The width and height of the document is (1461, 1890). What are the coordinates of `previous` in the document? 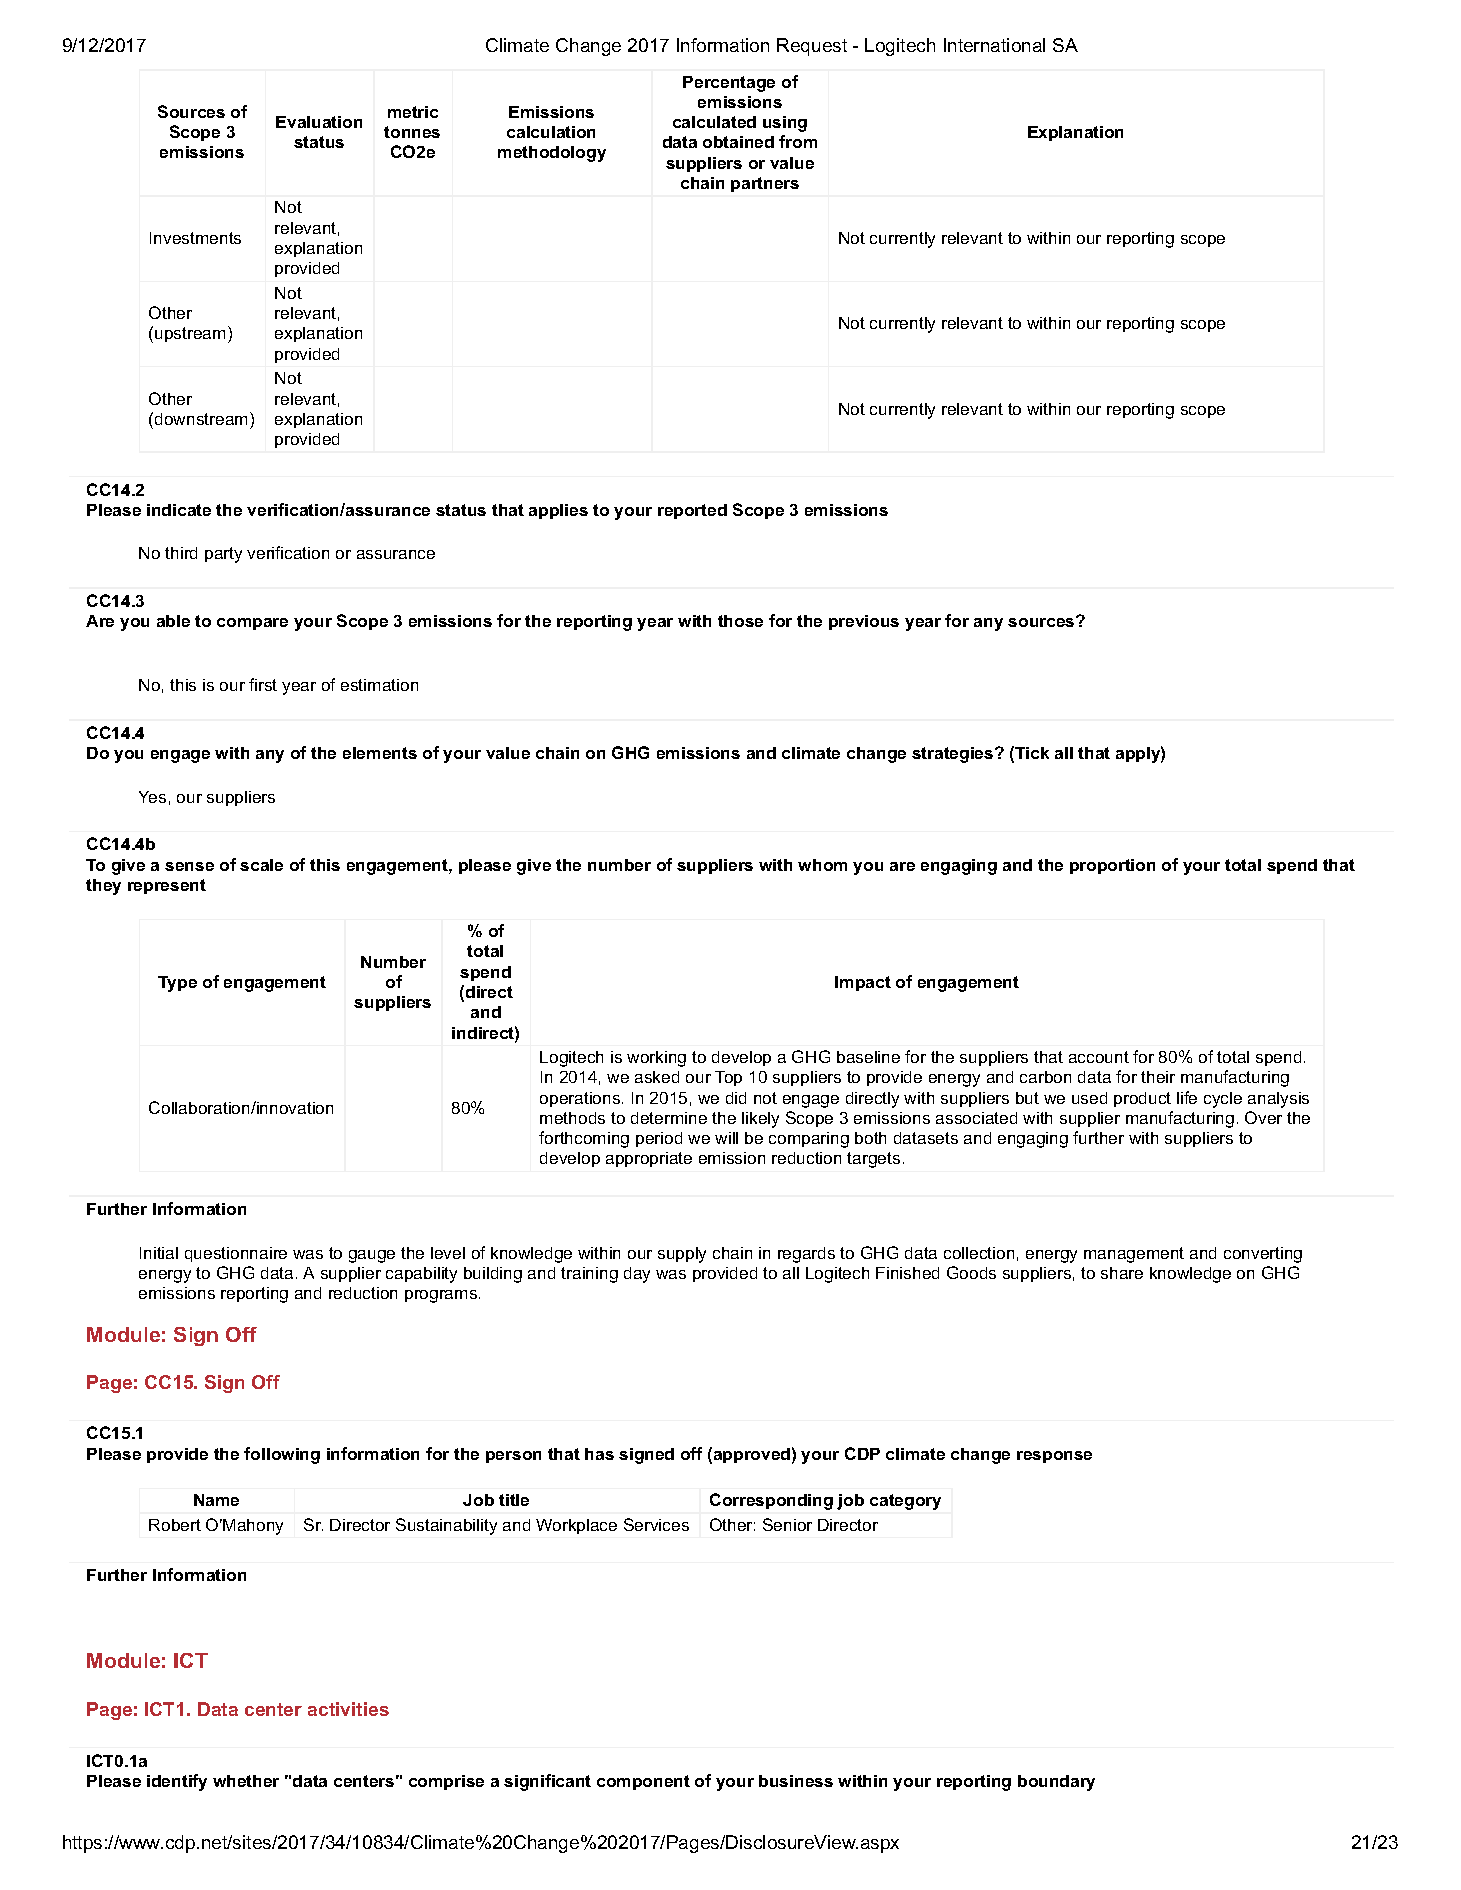 It's located at (864, 622).
